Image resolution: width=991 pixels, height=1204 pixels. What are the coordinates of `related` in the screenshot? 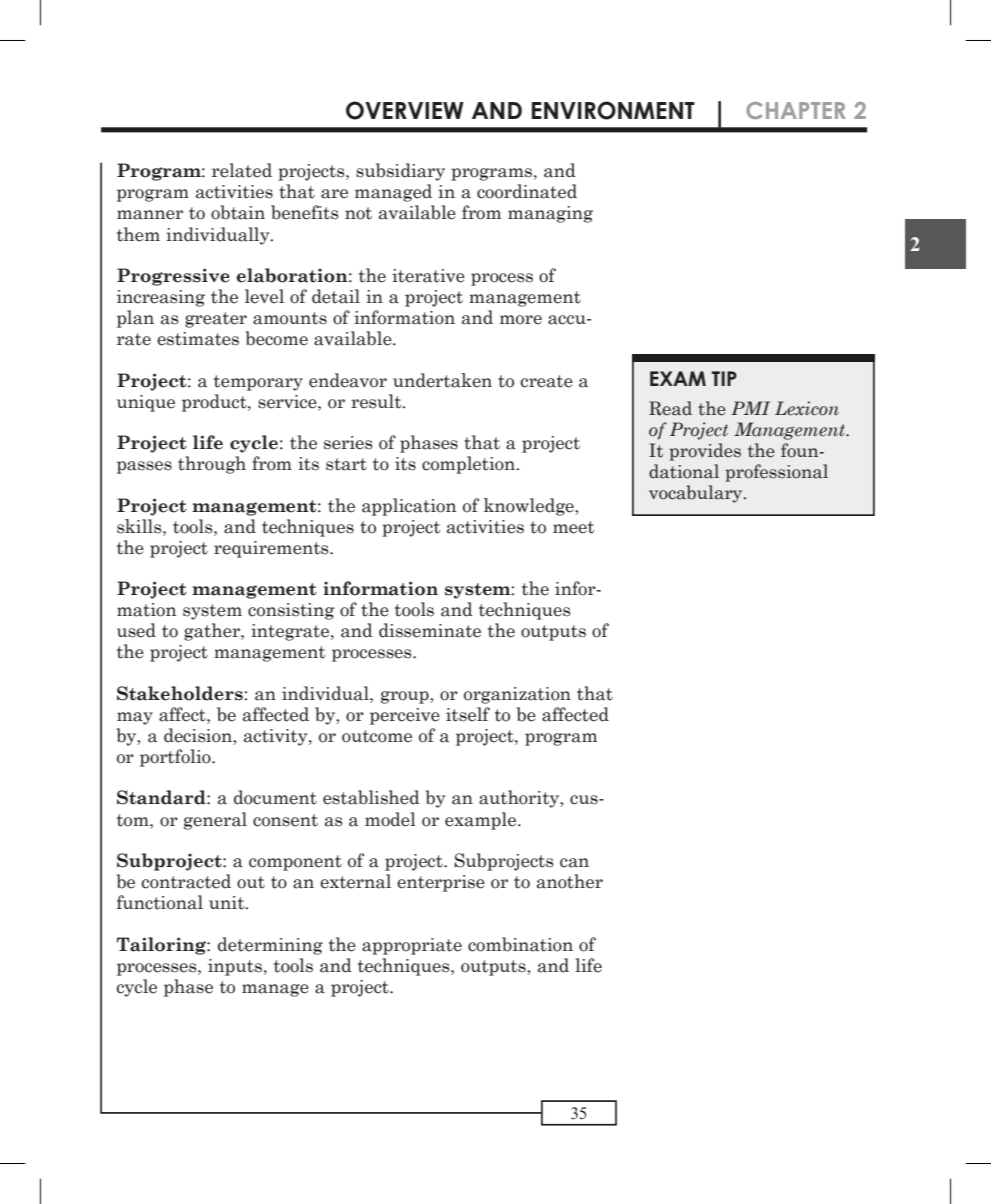 It's located at (242, 170).
